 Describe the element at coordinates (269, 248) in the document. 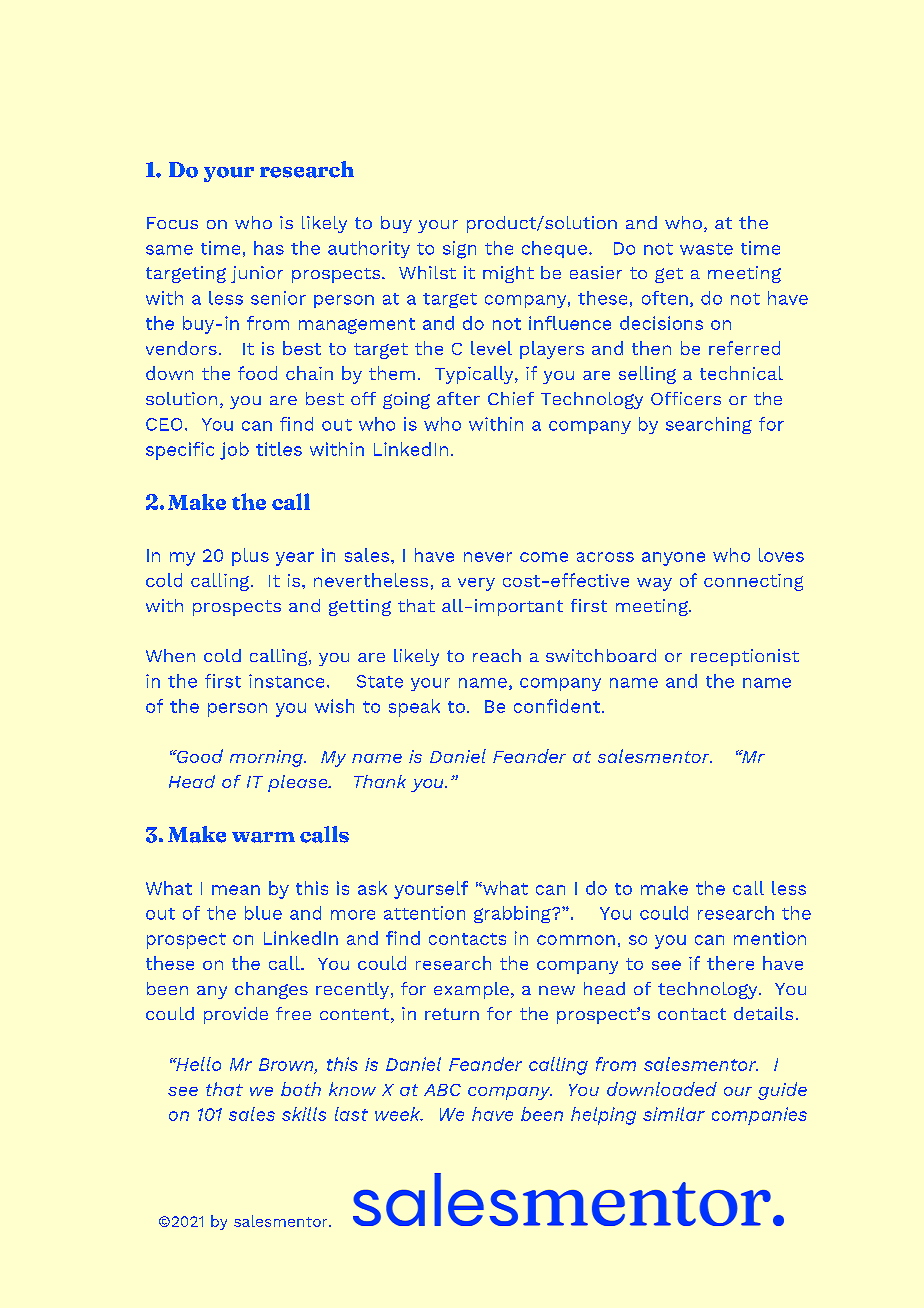

I see `has` at that location.
